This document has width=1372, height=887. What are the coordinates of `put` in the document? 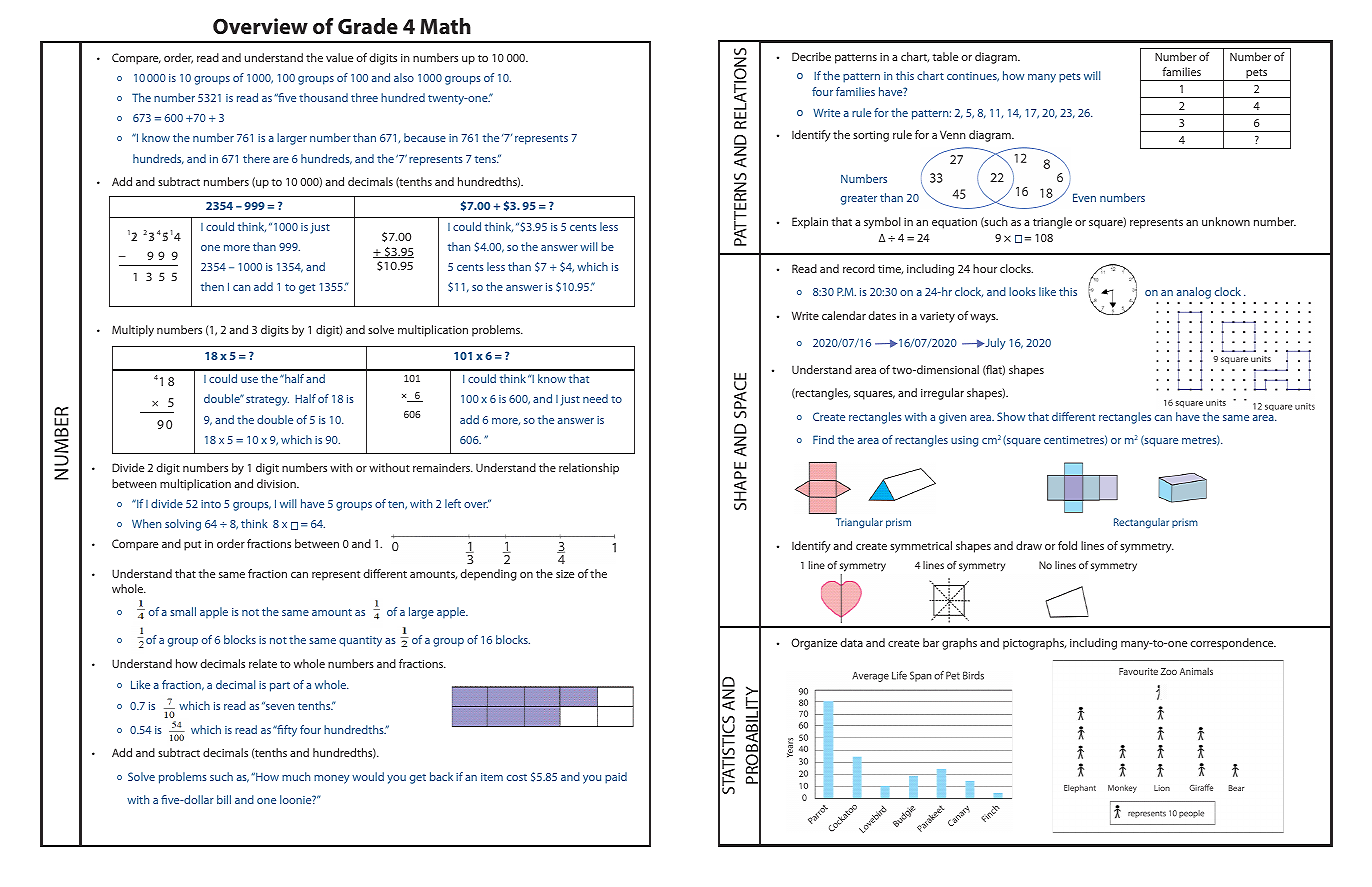 It's located at (192, 546).
